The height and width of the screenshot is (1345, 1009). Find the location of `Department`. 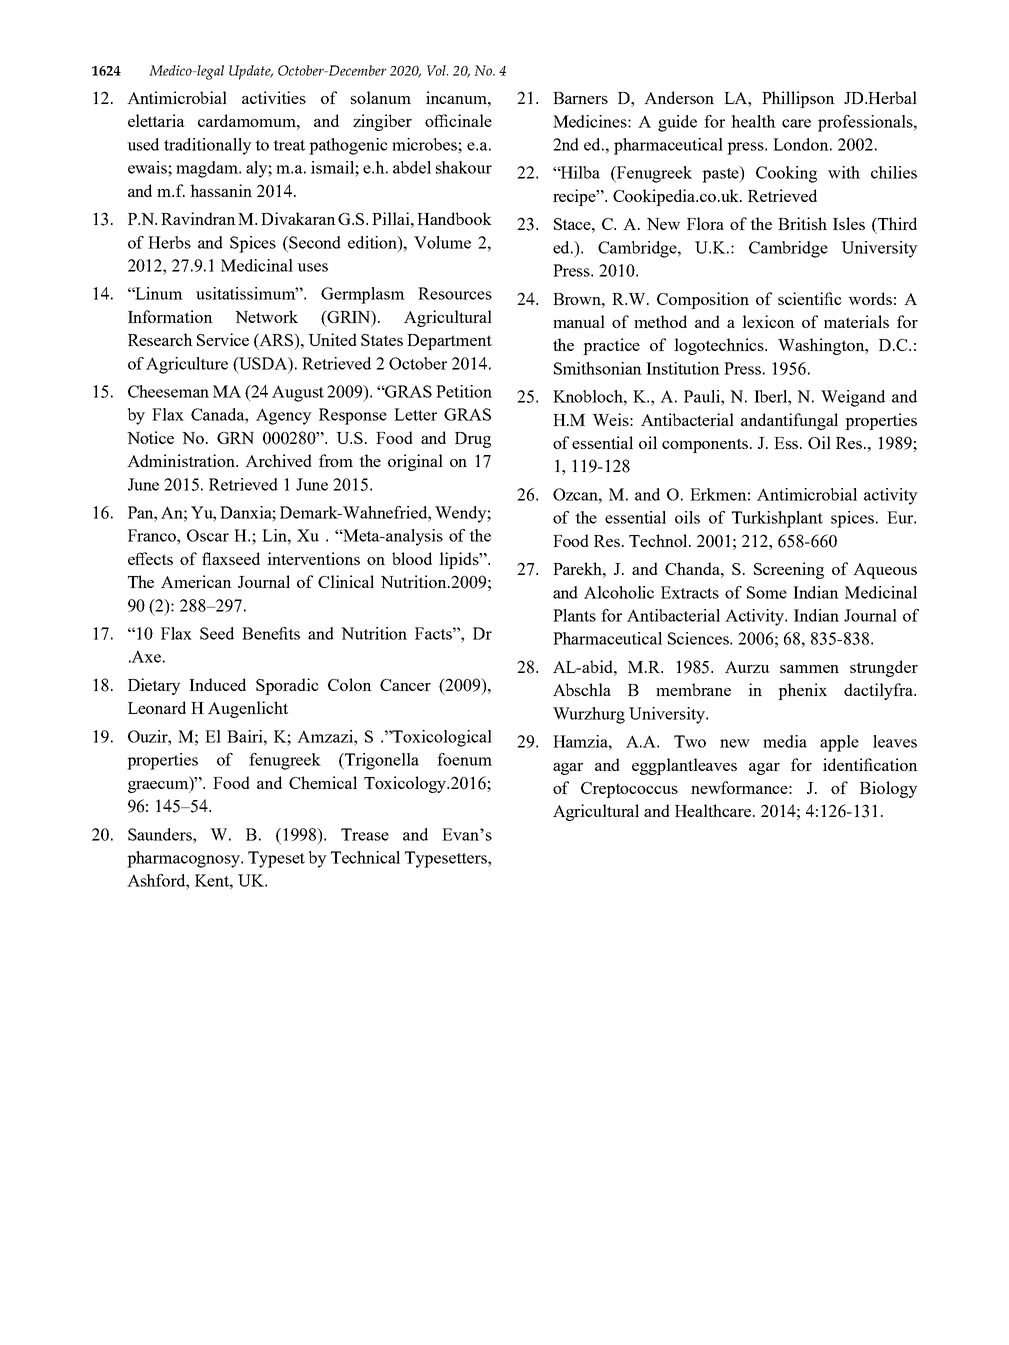

Department is located at coordinates (449, 342).
